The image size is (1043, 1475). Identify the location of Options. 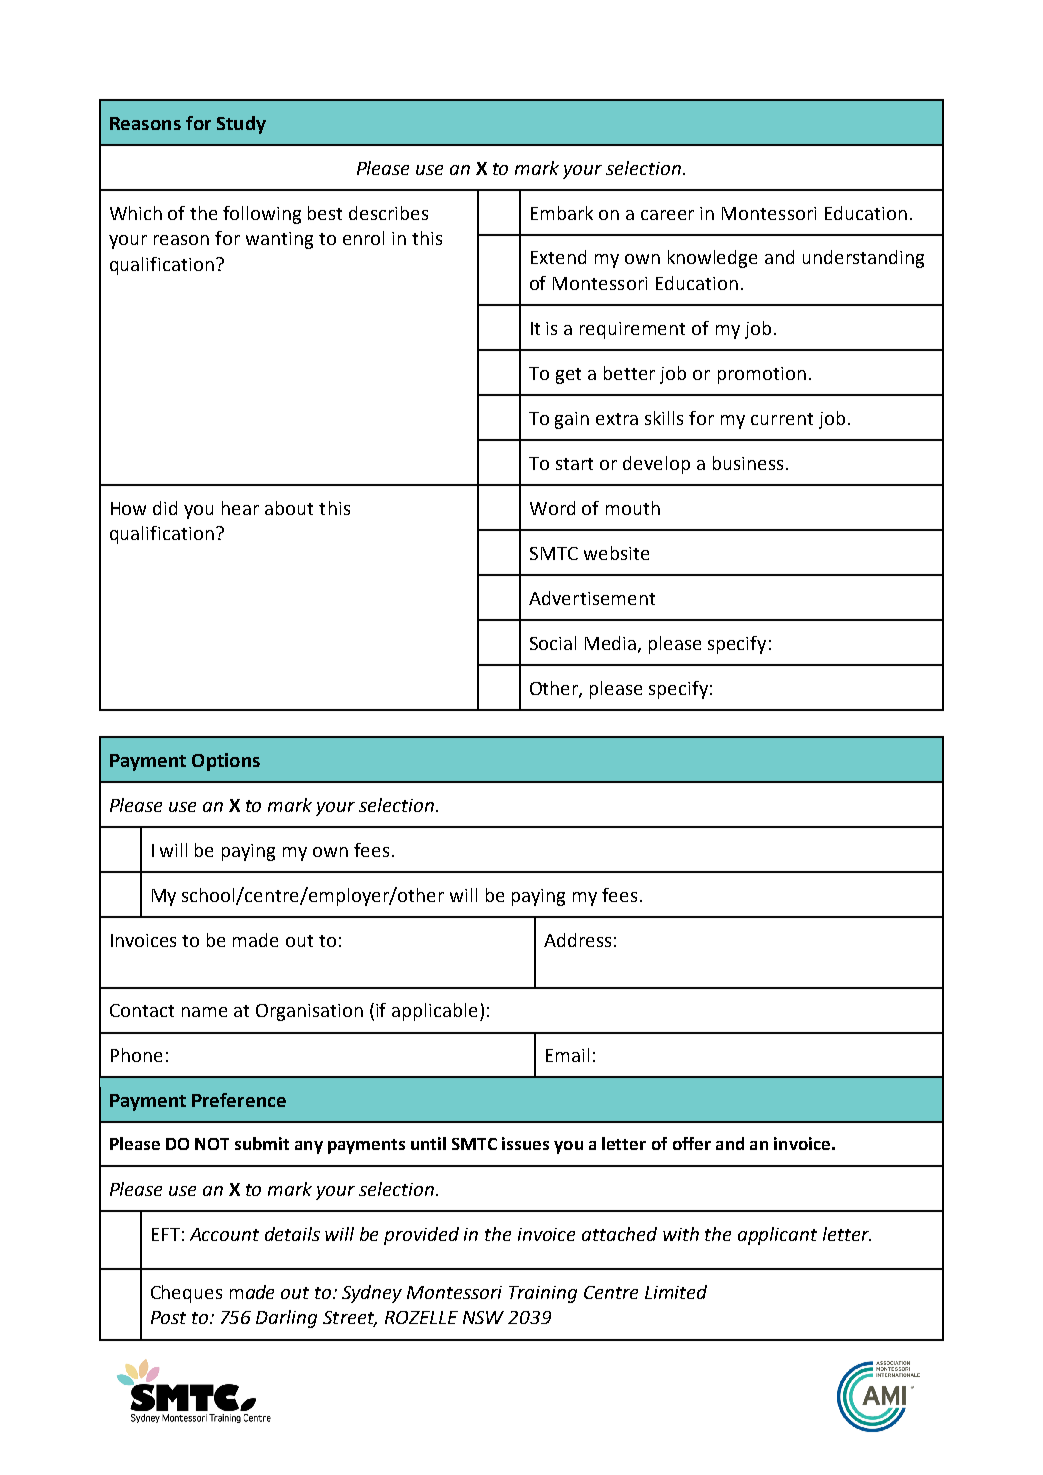
(226, 762).
